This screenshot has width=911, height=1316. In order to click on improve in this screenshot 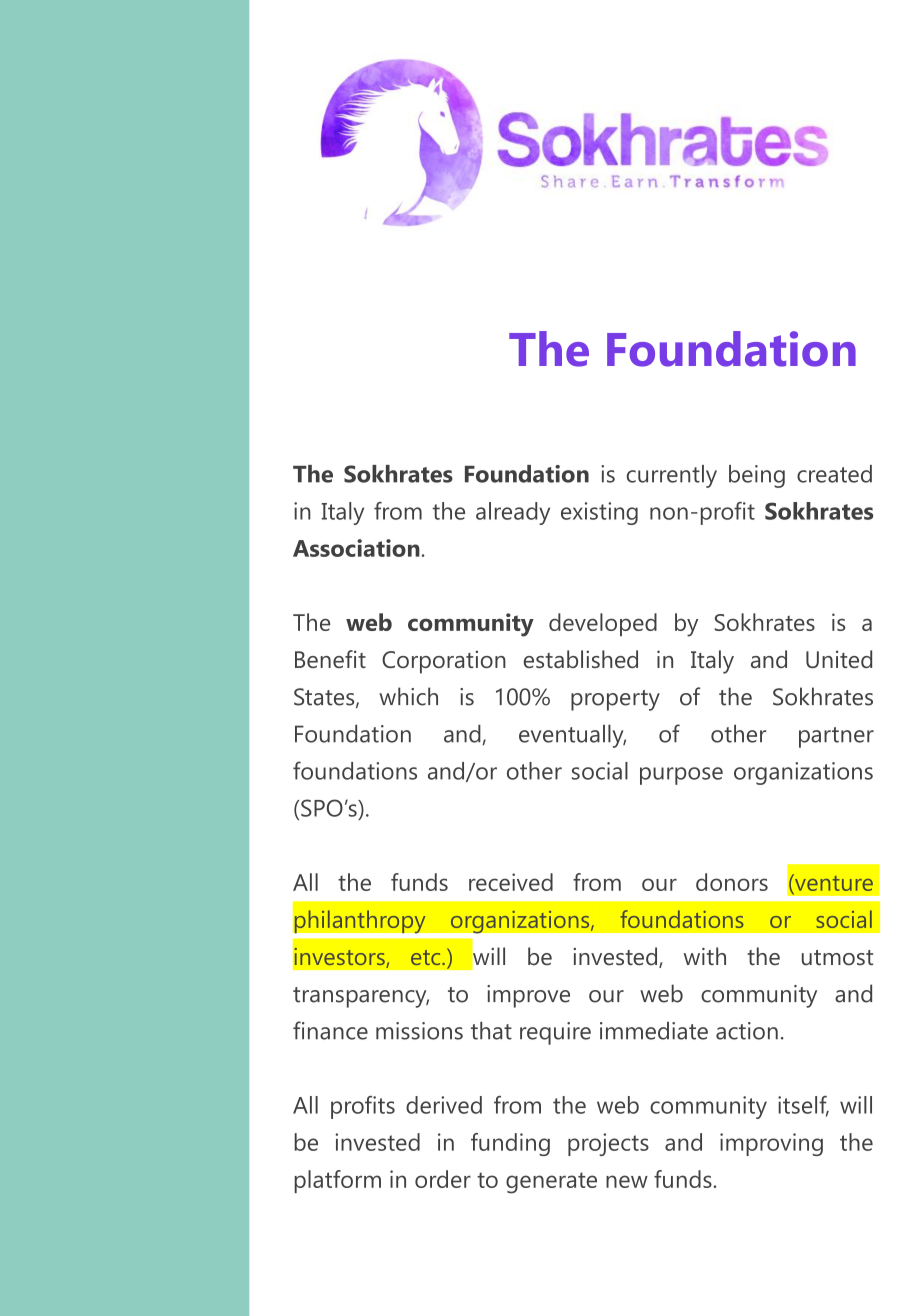, I will do `click(528, 996)`.
